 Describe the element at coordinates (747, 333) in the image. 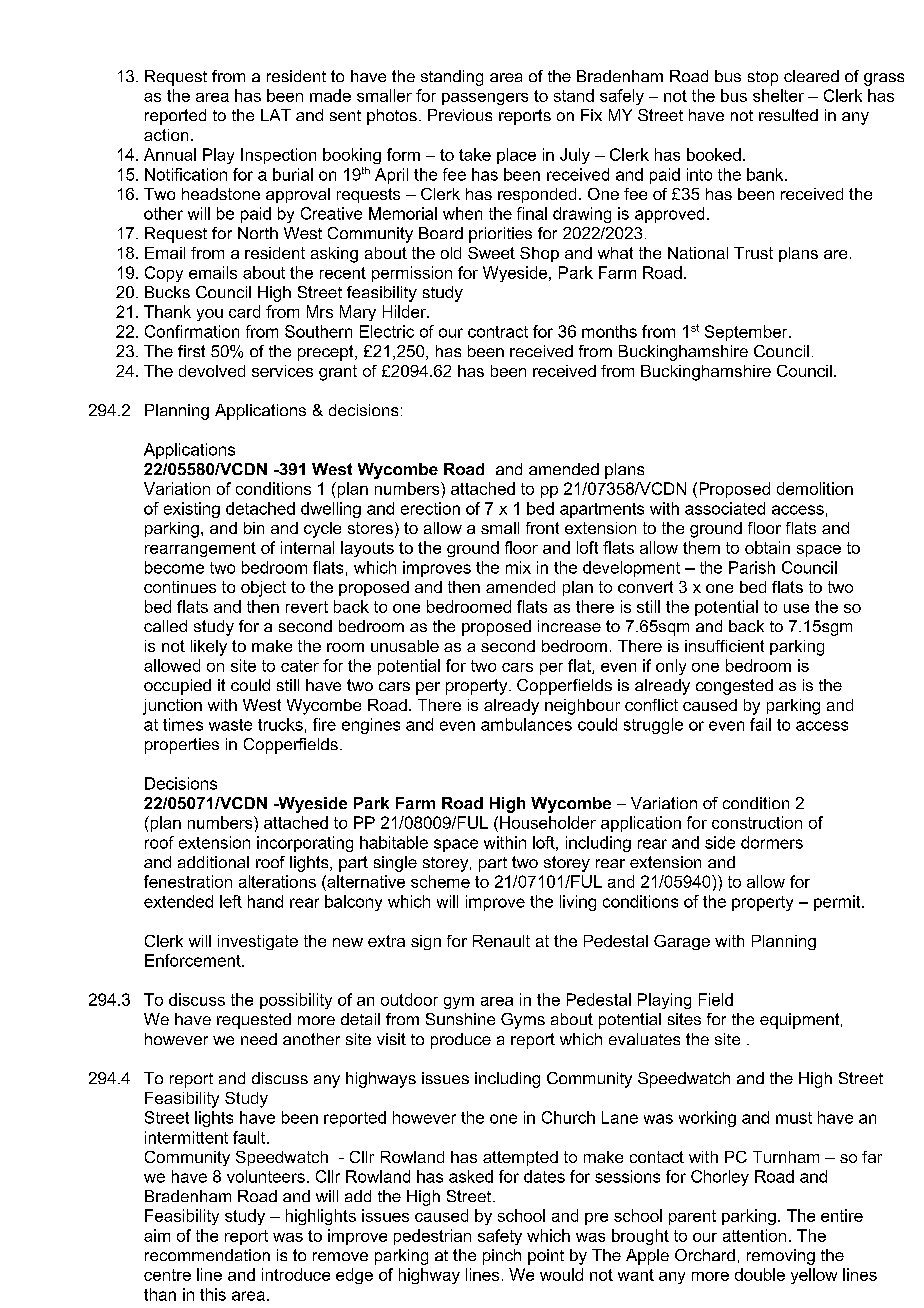

I see `September` at that location.
